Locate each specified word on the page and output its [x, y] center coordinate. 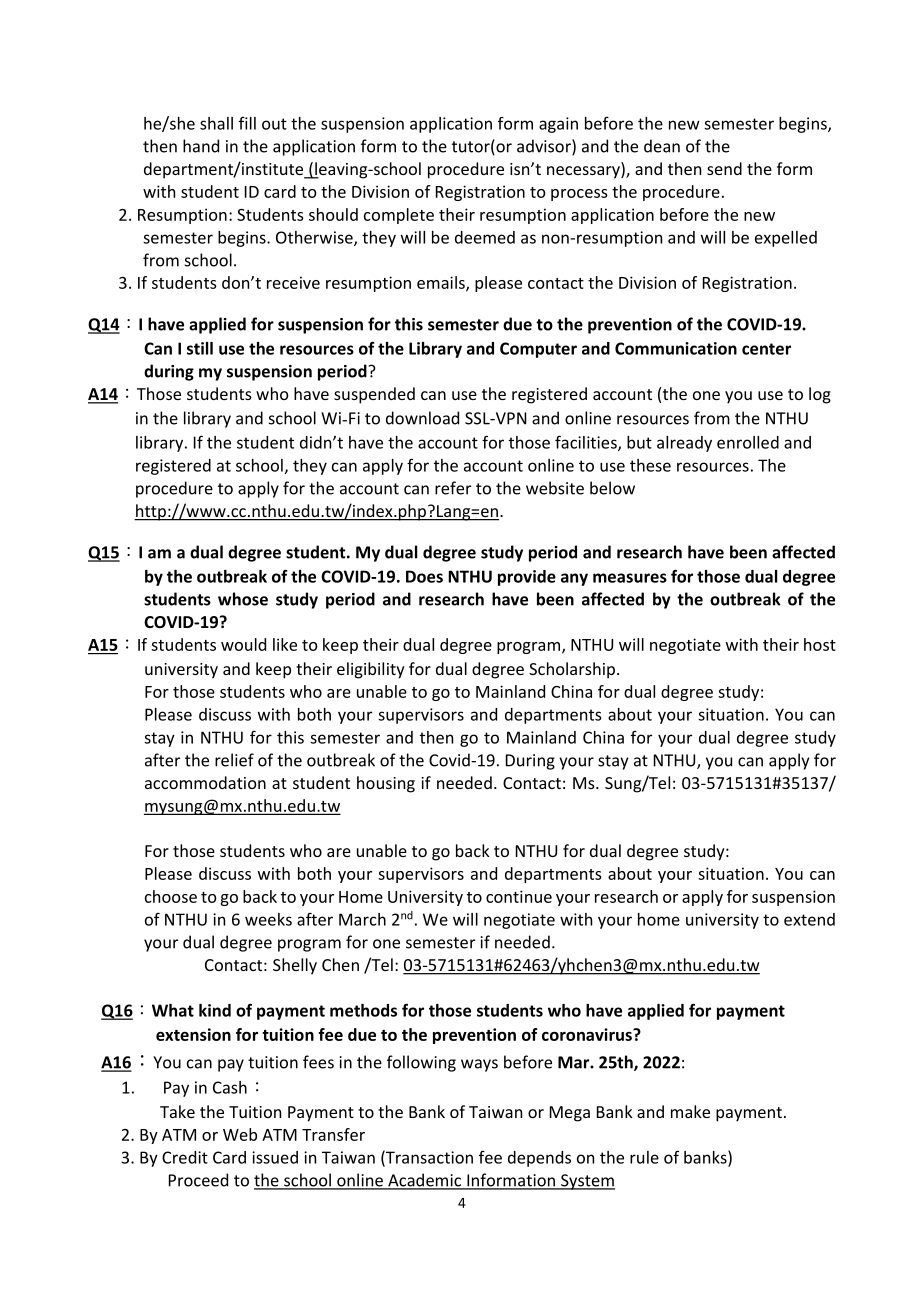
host [820, 644]
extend [809, 919]
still [200, 348]
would [243, 644]
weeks [268, 919]
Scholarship [572, 670]
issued [275, 1157]
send [724, 168]
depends [539, 1159]
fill [247, 123]
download [422, 418]
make [690, 1111]
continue [519, 896]
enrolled [748, 442]
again [558, 125]
